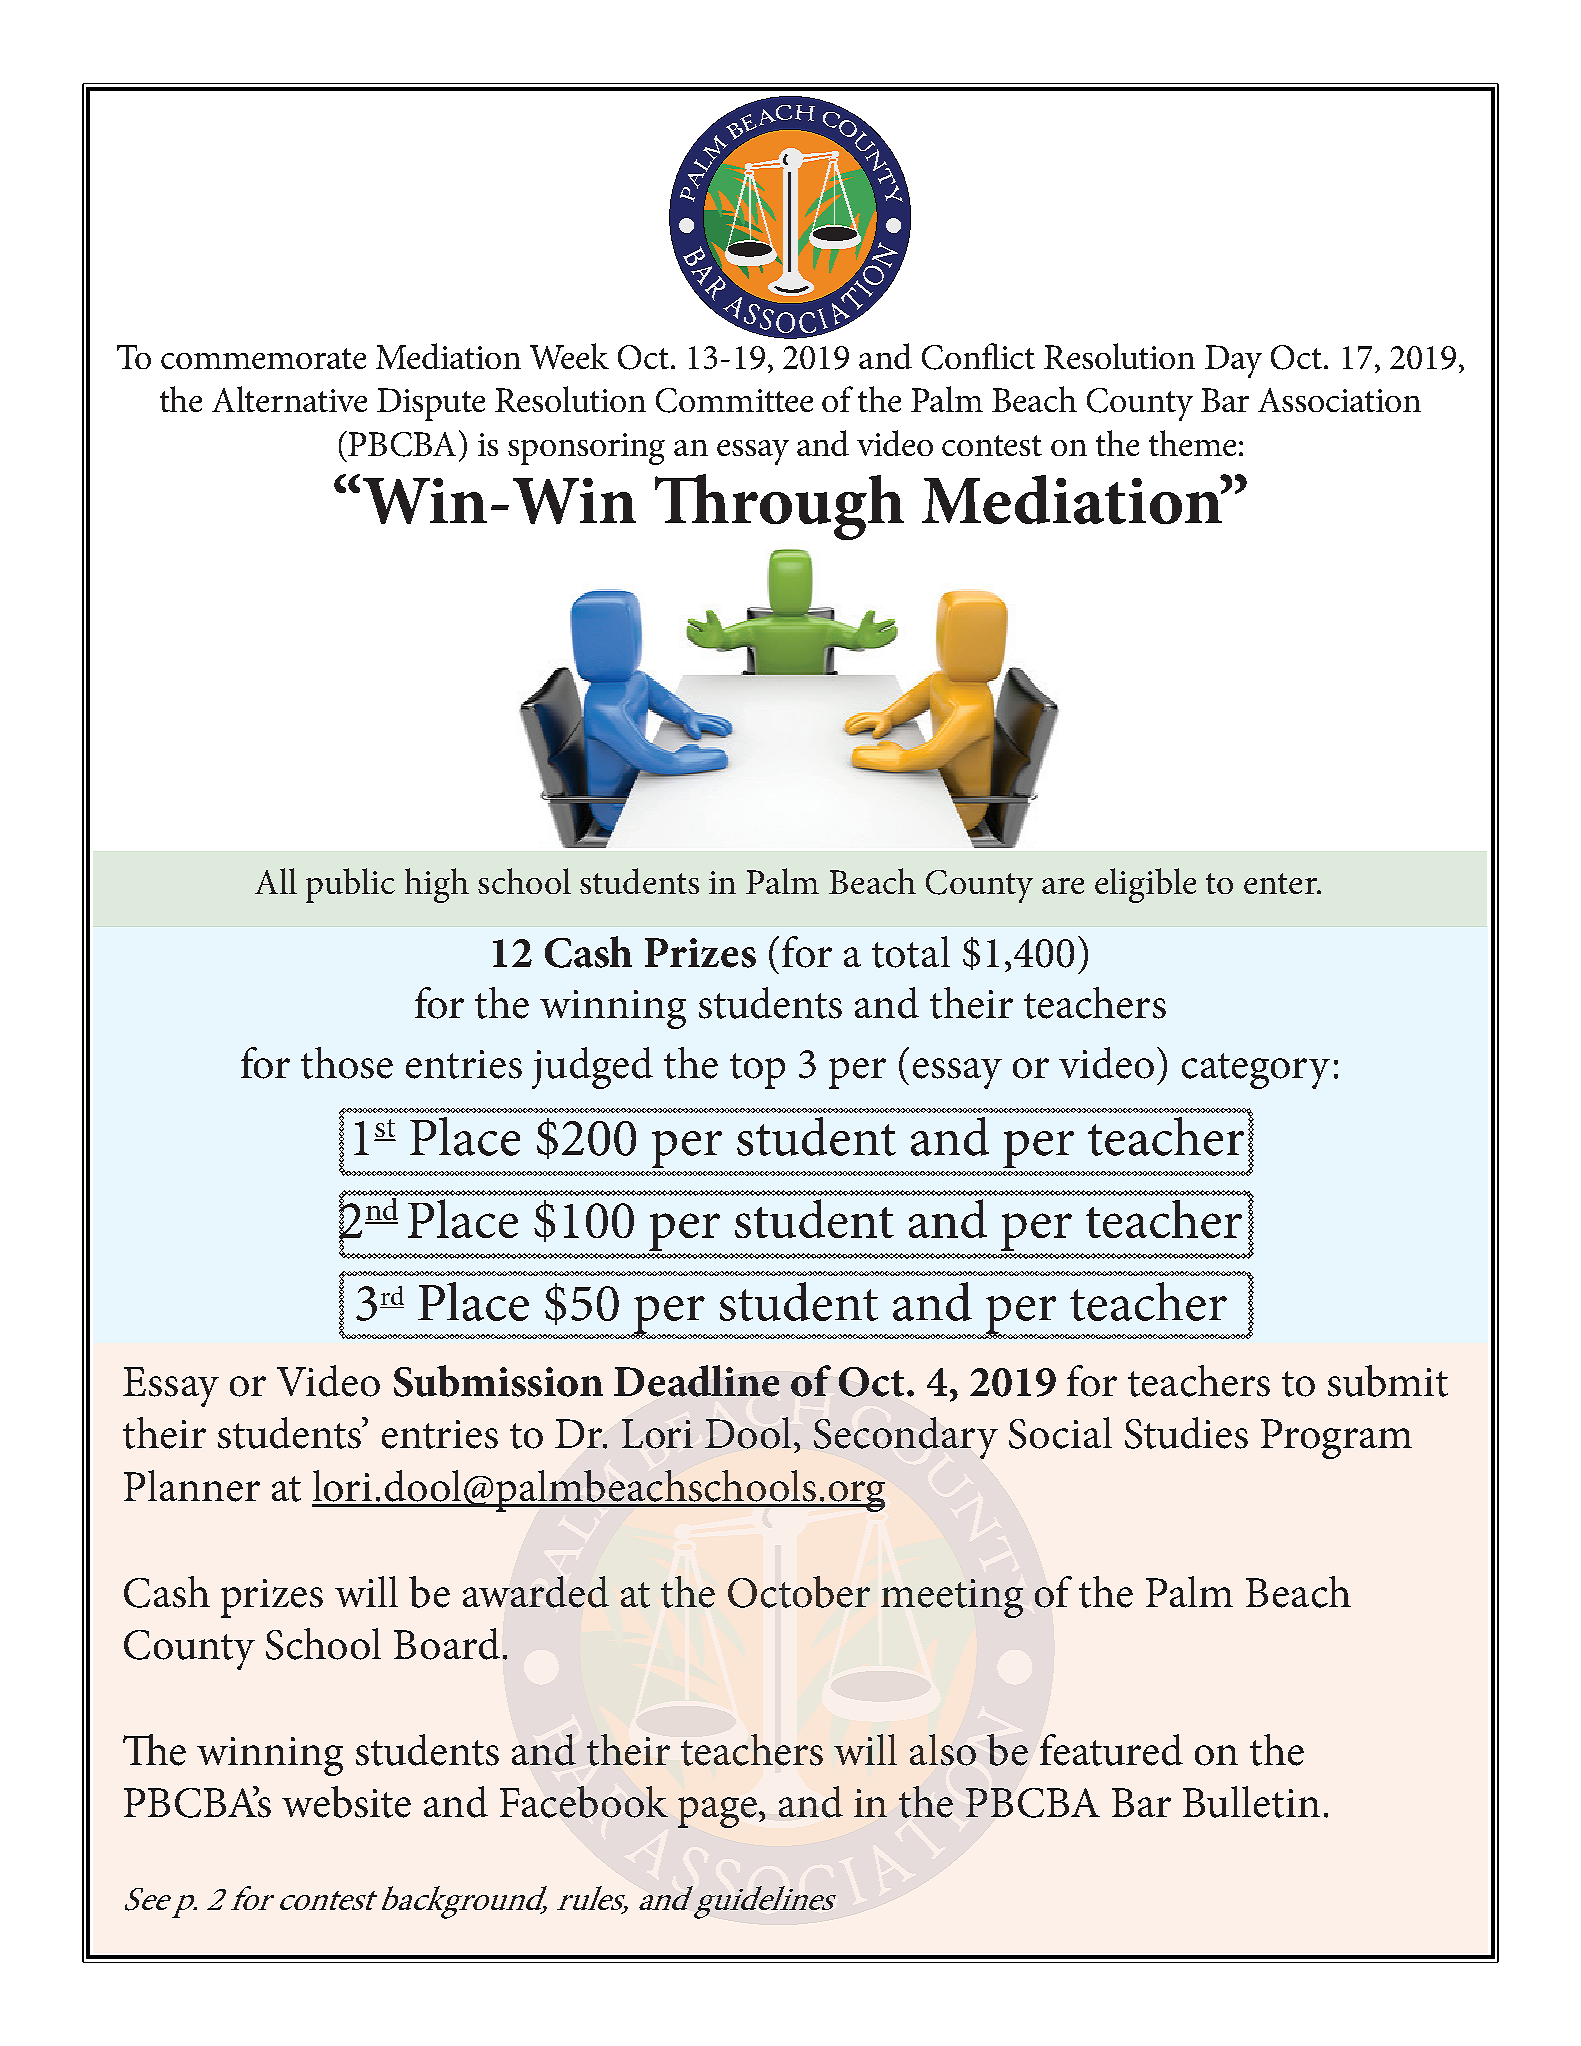 The image size is (1581, 2046). What do you see at coordinates (717, 1812) in the image?
I see `page` at bounding box center [717, 1812].
